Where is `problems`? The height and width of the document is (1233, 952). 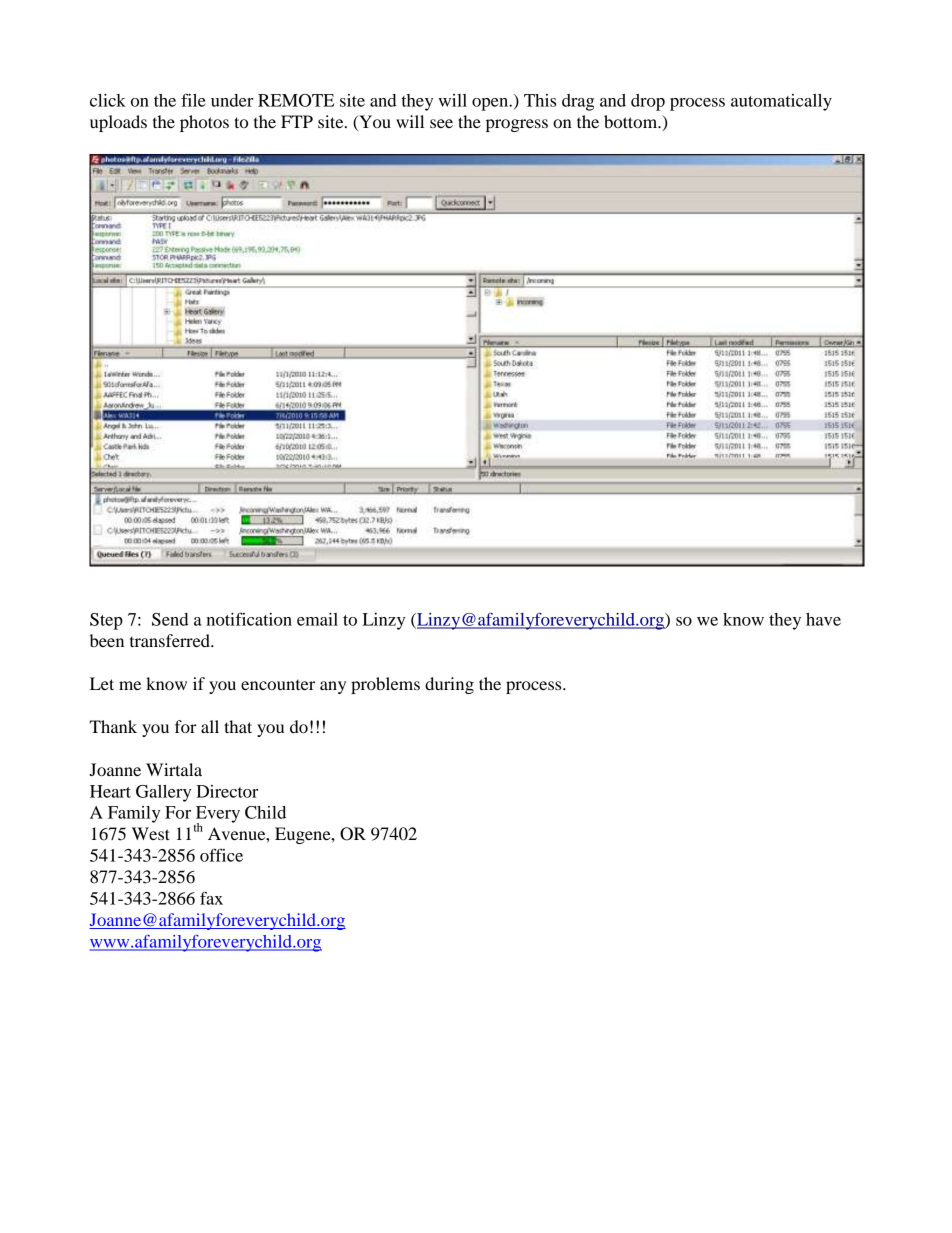 problems is located at coordinates (385, 685).
